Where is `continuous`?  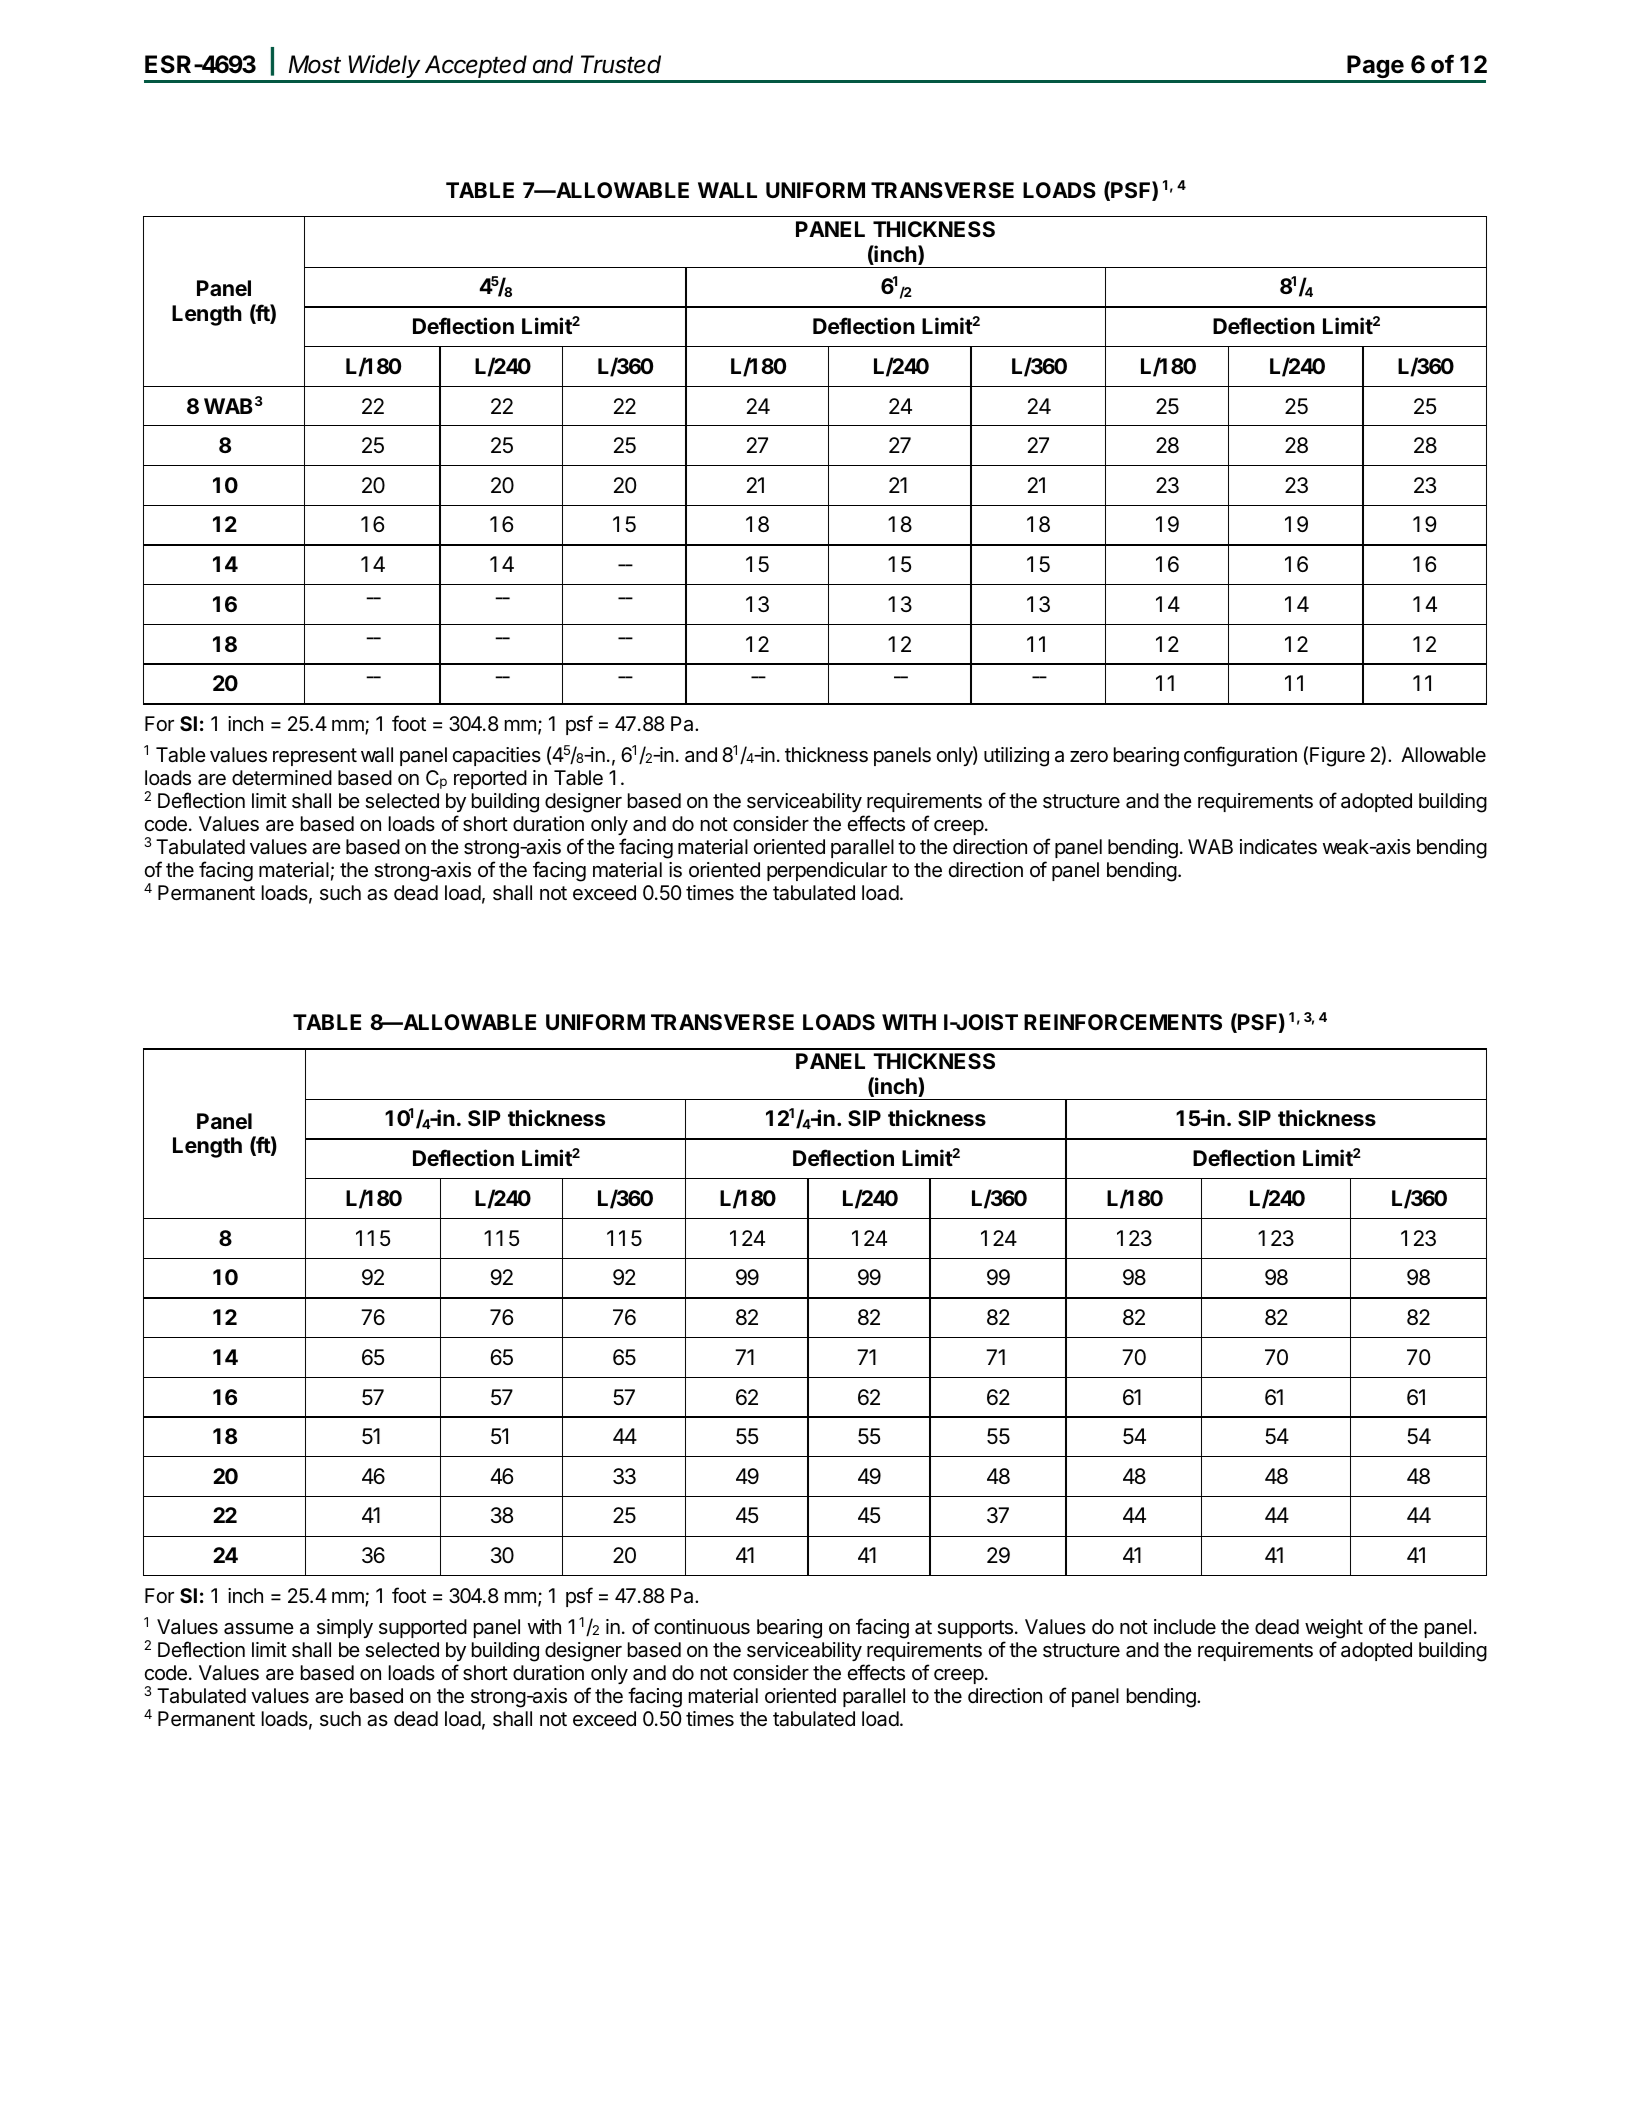 continuous is located at coordinates (702, 1627).
